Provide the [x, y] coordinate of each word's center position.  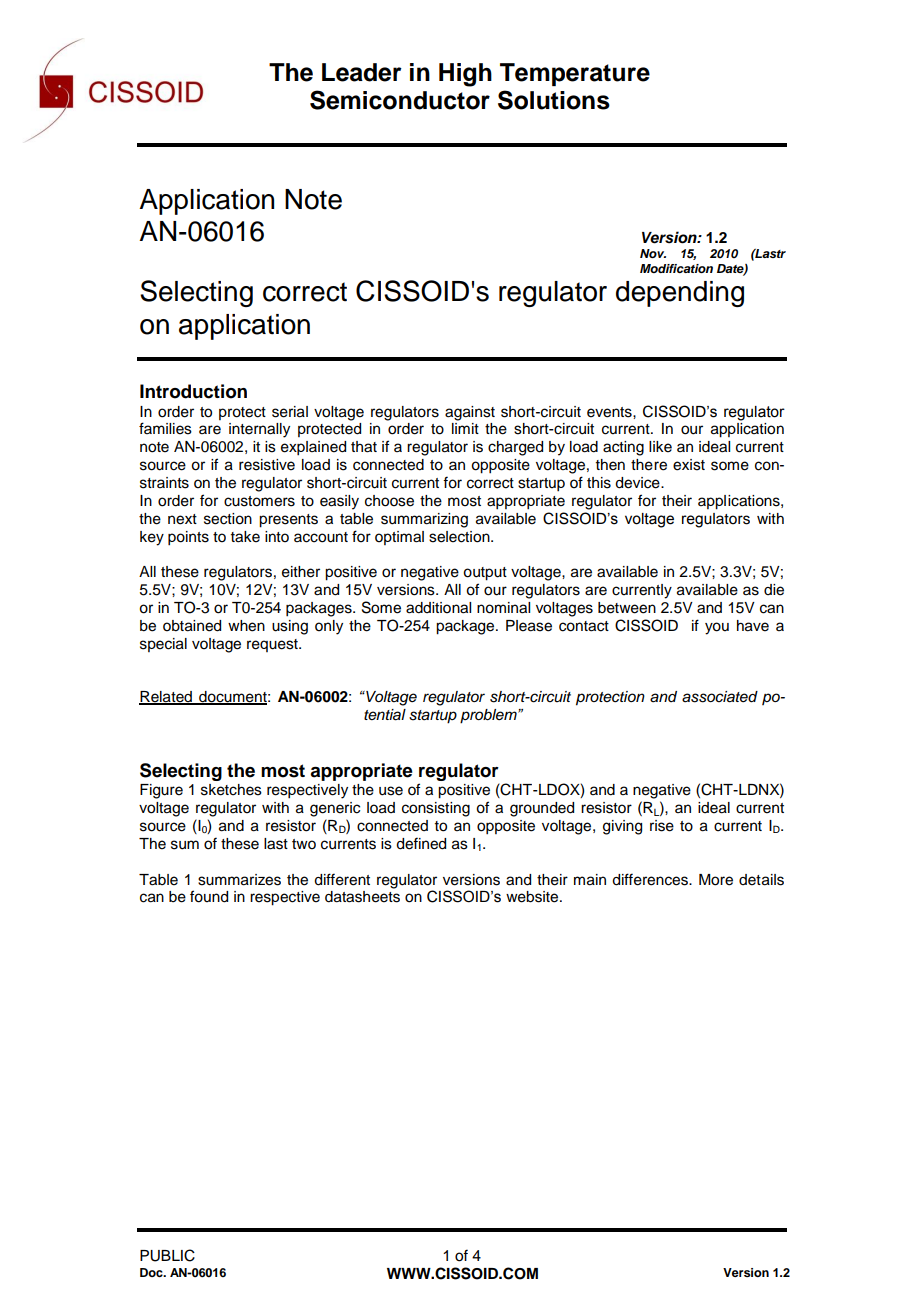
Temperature [575, 74]
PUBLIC [167, 1255]
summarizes [239, 880]
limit [465, 428]
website [533, 897]
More [716, 880]
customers [259, 501]
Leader [362, 72]
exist [689, 465]
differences [651, 879]
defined [421, 843]
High [465, 75]
